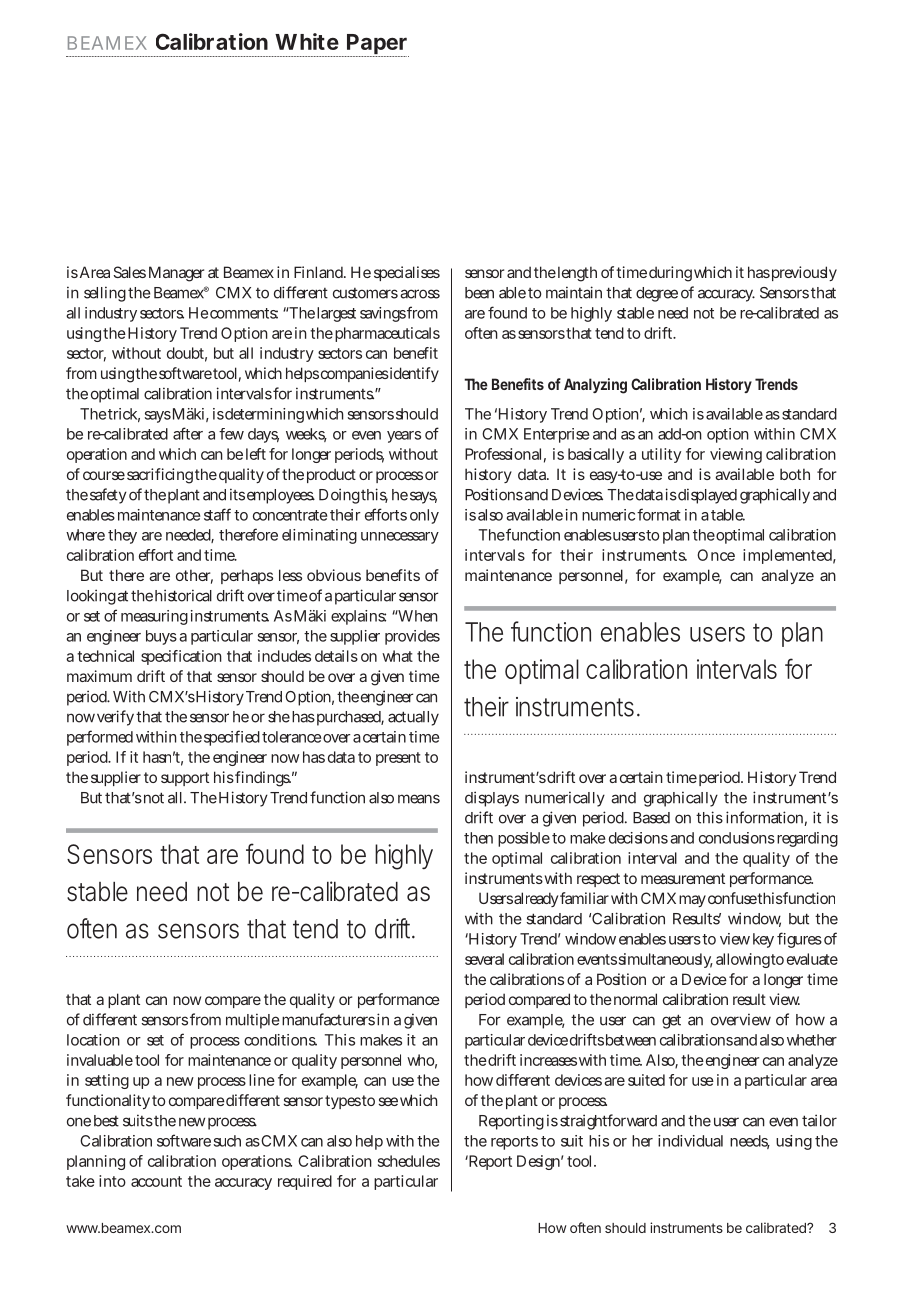 Image resolution: width=924 pixels, height=1308 pixels. What do you see at coordinates (377, 45) in the image?
I see `Paper` at bounding box center [377, 45].
